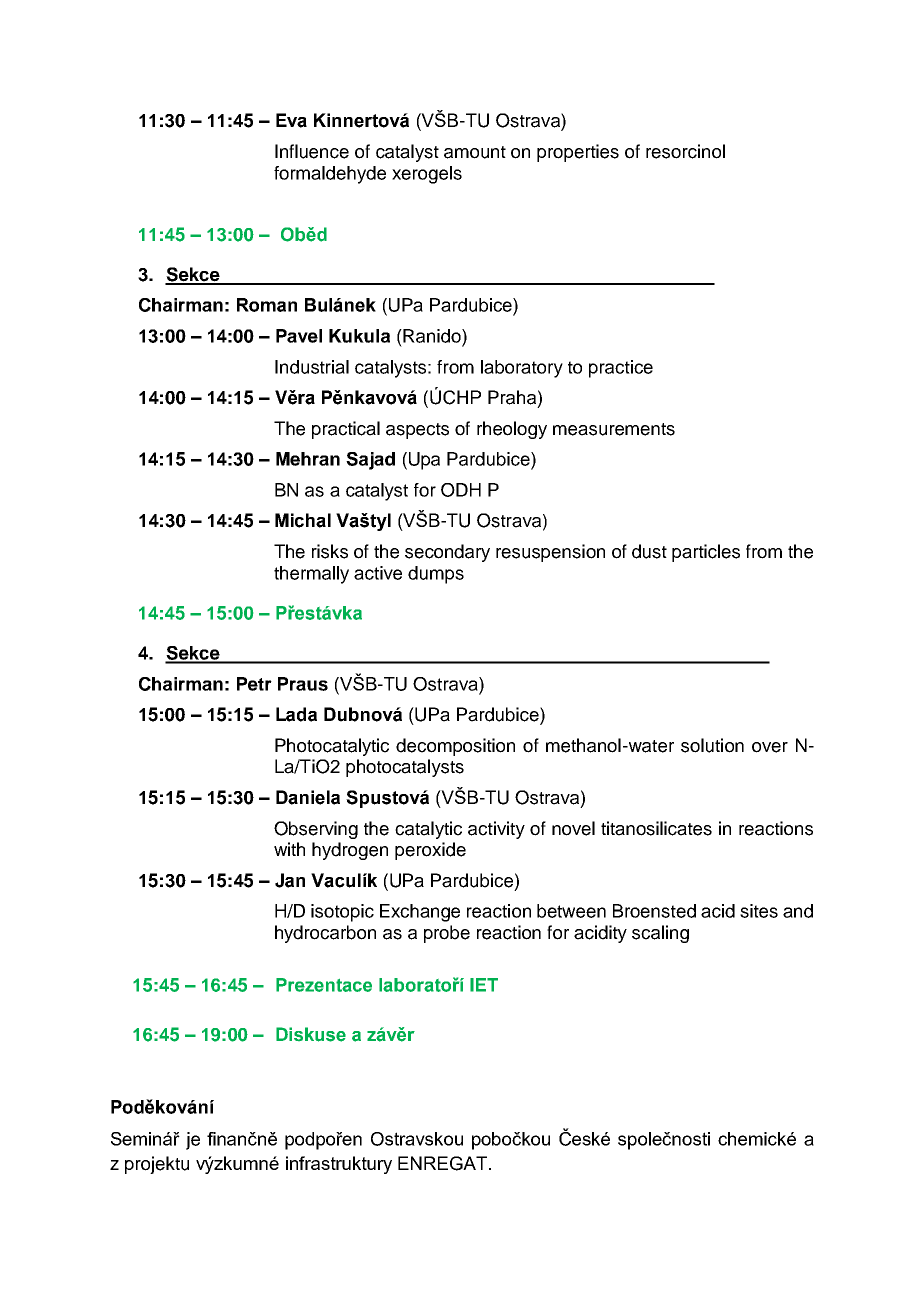  Describe the element at coordinates (759, 911) in the image. I see `sites` at that location.
